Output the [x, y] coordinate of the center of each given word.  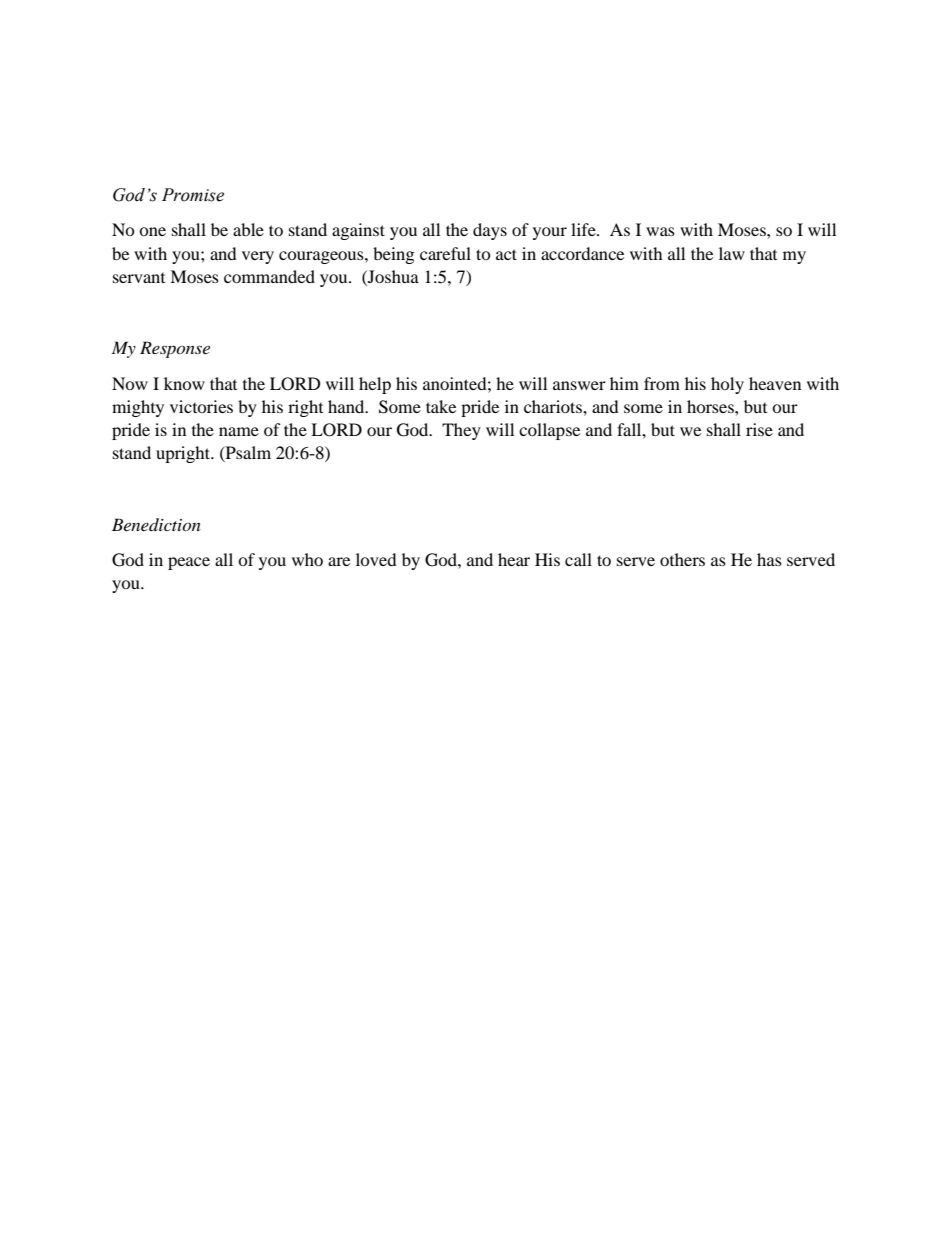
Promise [193, 195]
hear [514, 559]
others [682, 559]
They [461, 431]
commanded [269, 276]
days [490, 231]
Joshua [392, 276]
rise [759, 429]
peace [189, 563]
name [239, 431]
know [184, 383]
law [732, 253]
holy [727, 385]
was [660, 231]
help [375, 385]
